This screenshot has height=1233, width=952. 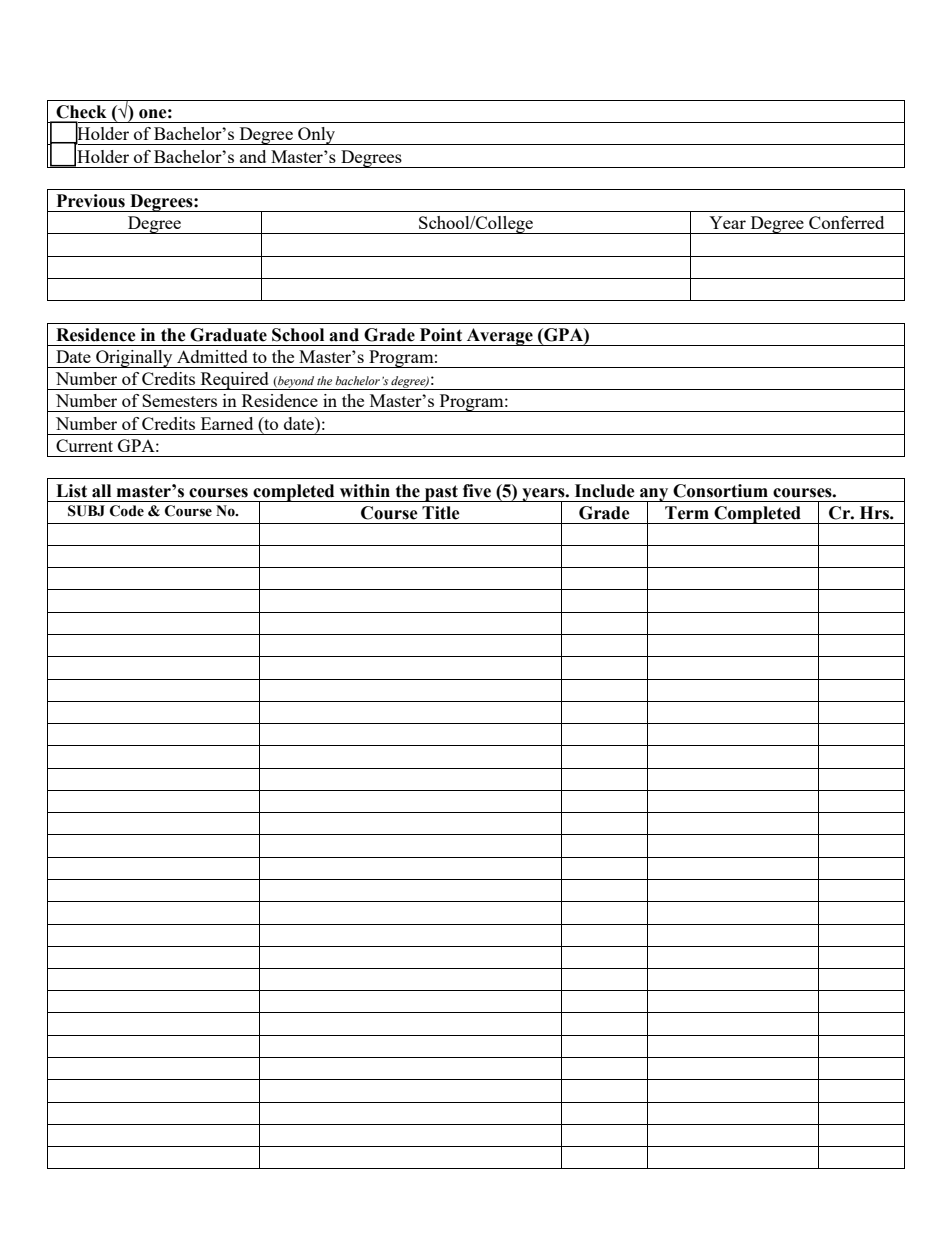 What do you see at coordinates (227, 423) in the screenshot?
I see `Earned` at bounding box center [227, 423].
